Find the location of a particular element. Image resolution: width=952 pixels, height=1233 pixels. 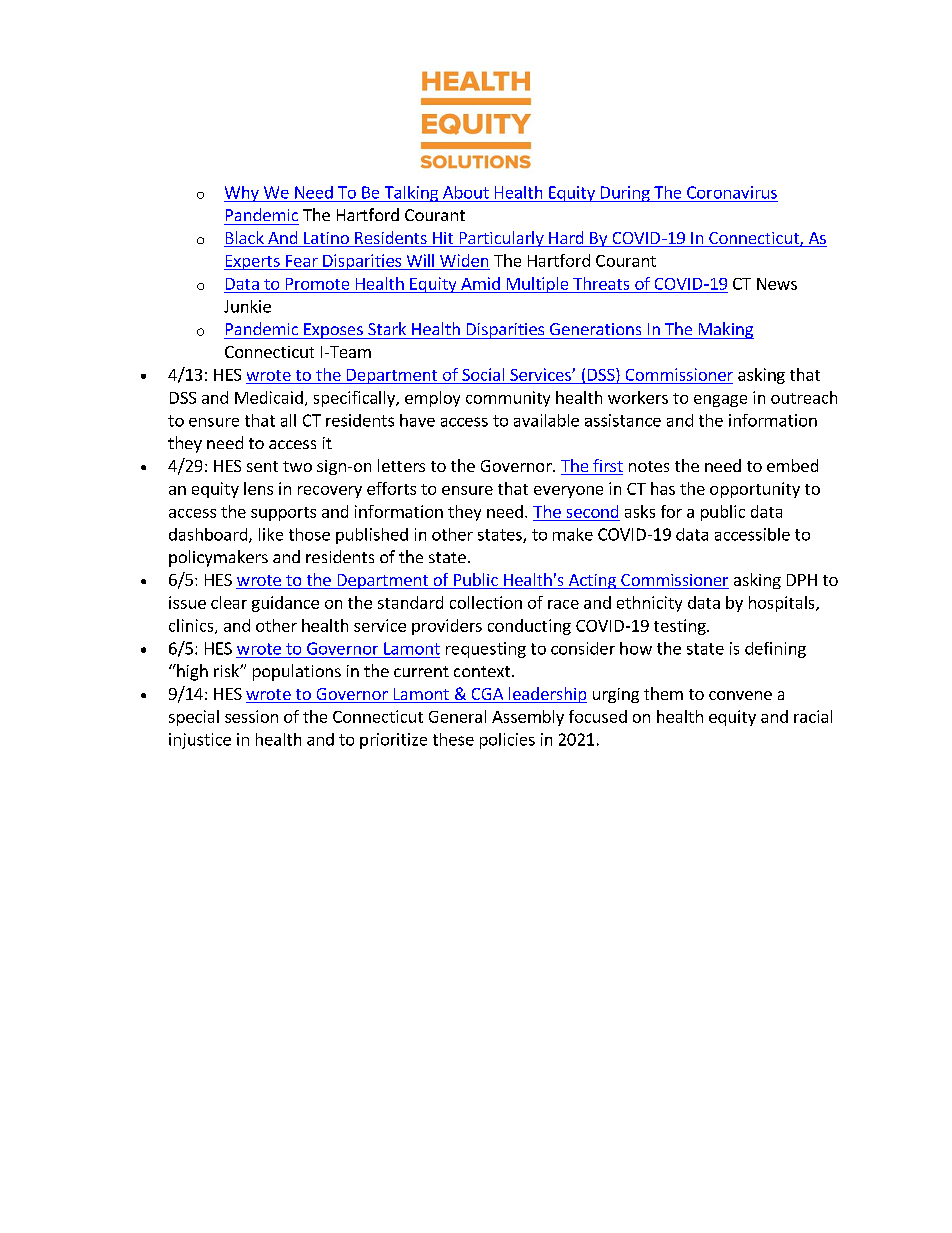

everyone is located at coordinates (568, 492).
